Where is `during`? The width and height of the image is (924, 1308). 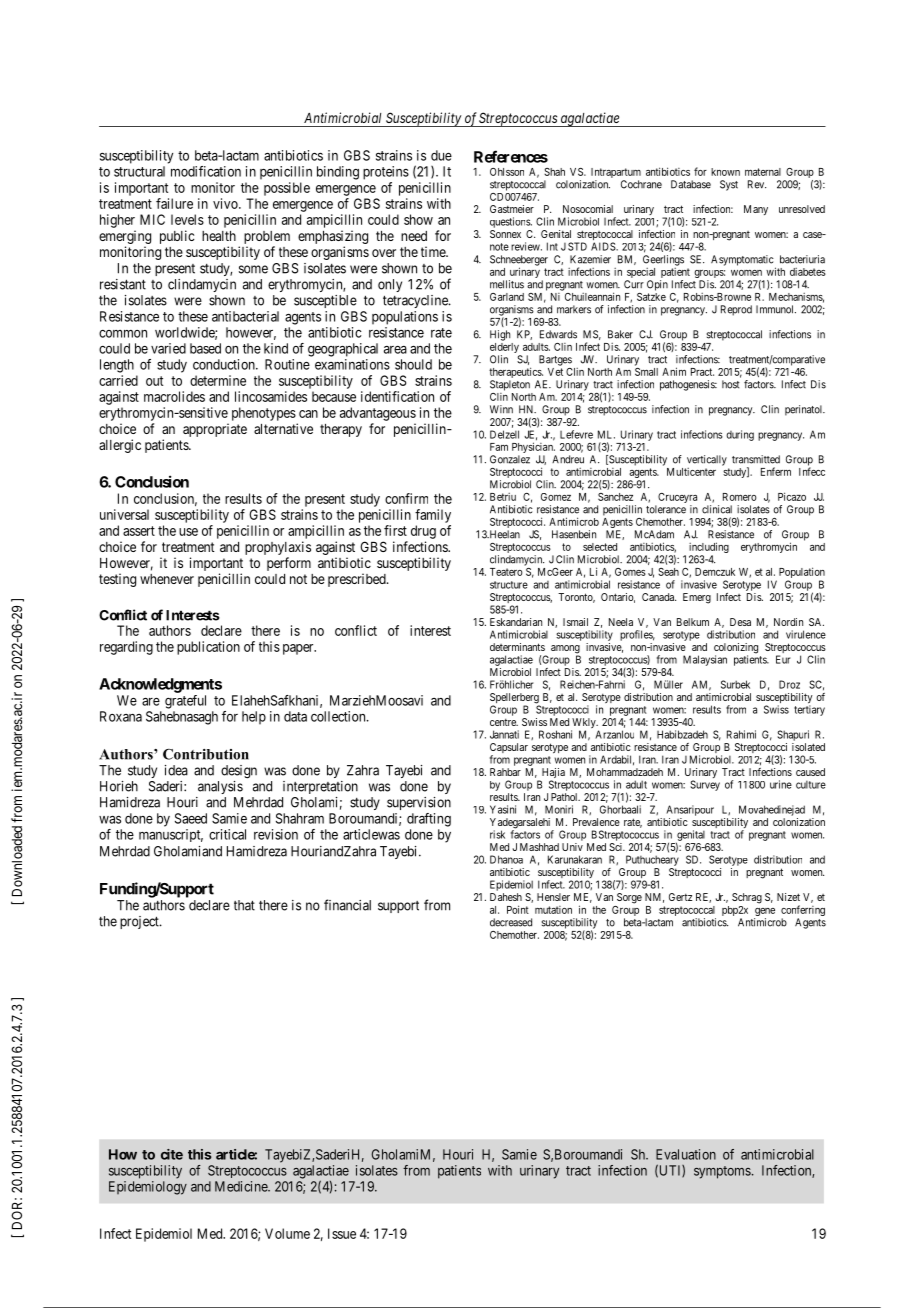
during is located at coordinates (740, 435).
